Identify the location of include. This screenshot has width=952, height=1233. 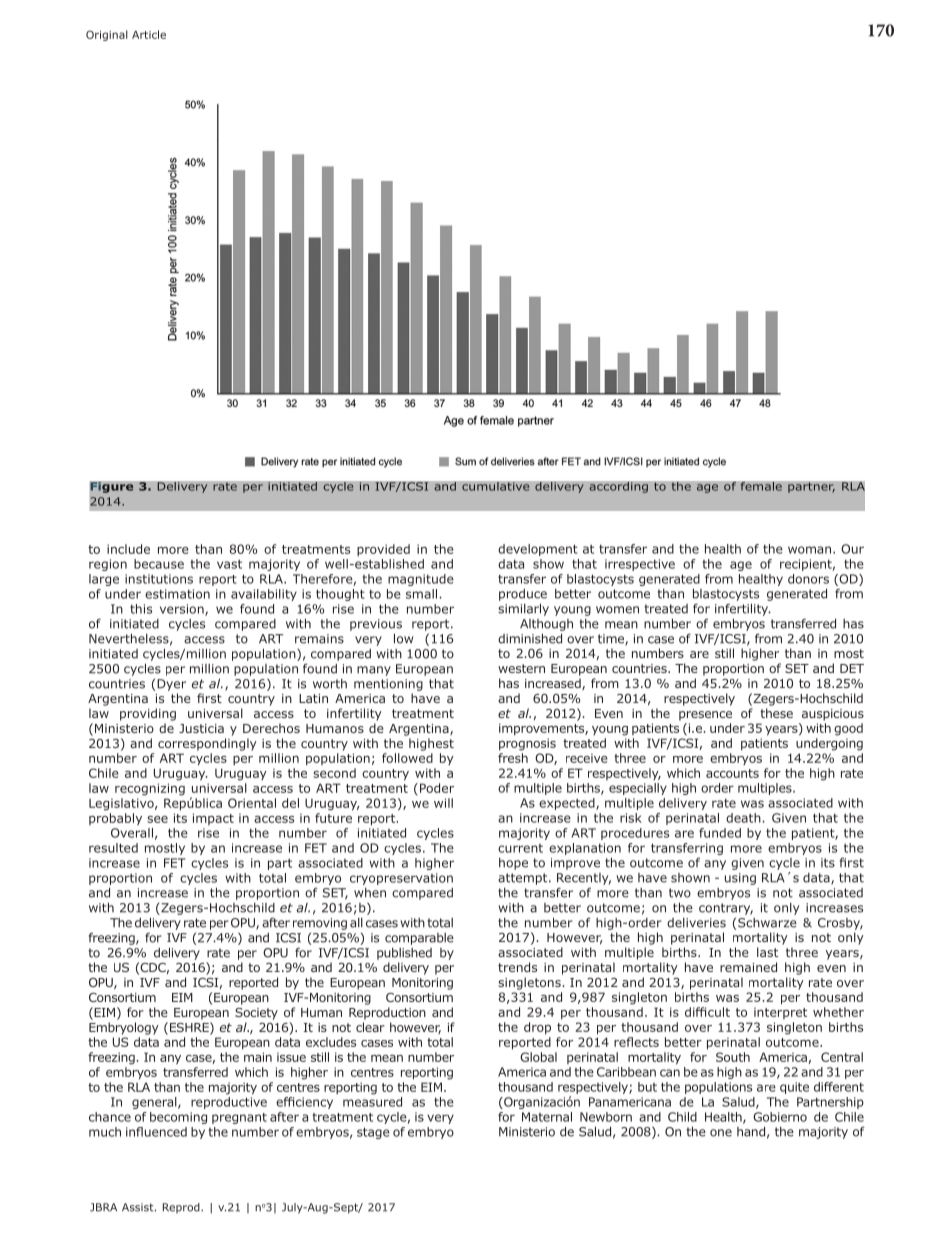
(128, 549).
